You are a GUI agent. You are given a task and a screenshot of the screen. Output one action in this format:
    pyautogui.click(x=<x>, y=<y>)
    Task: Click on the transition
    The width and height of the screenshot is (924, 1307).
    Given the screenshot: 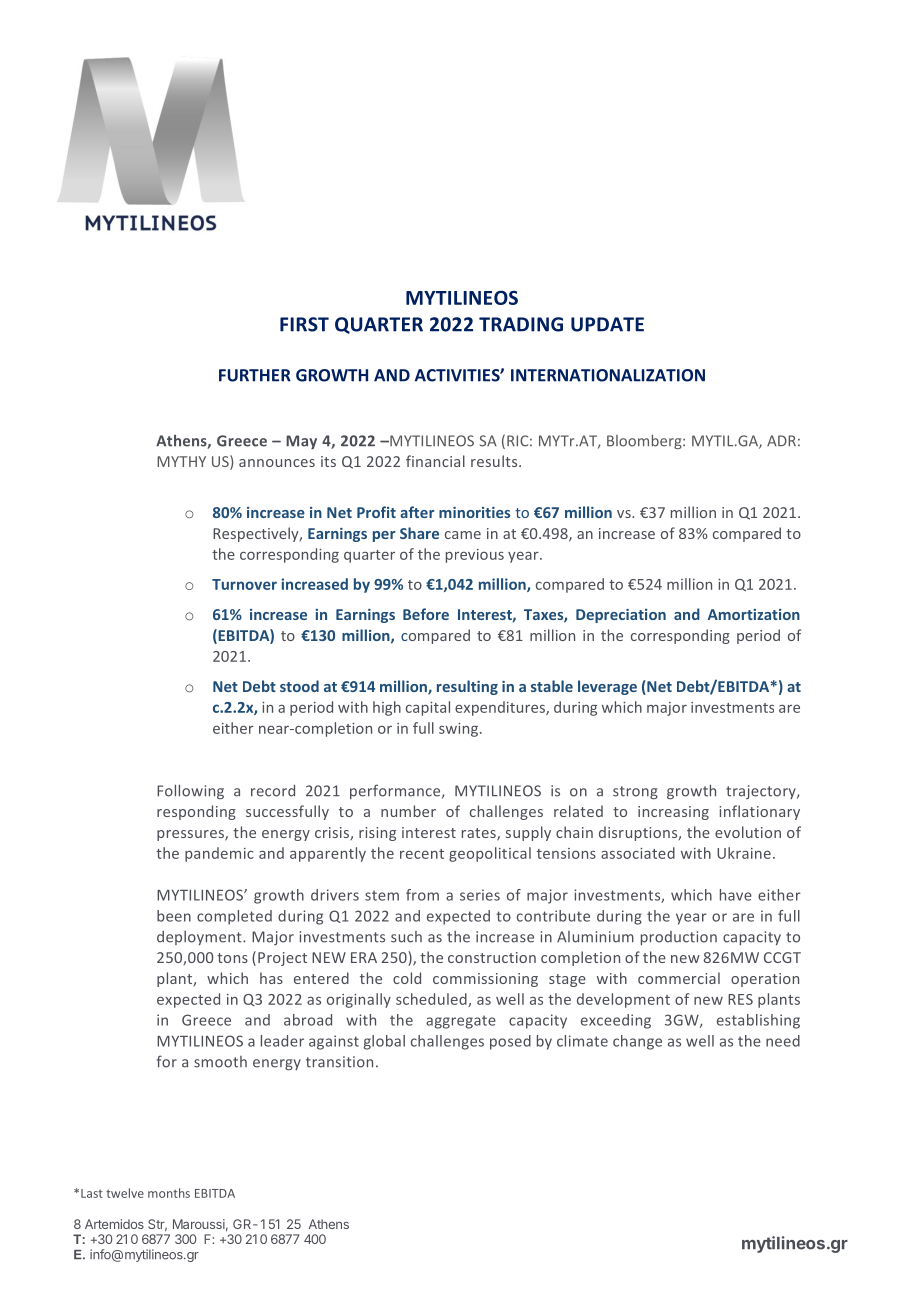 What is the action you would take?
    pyautogui.click(x=339, y=1062)
